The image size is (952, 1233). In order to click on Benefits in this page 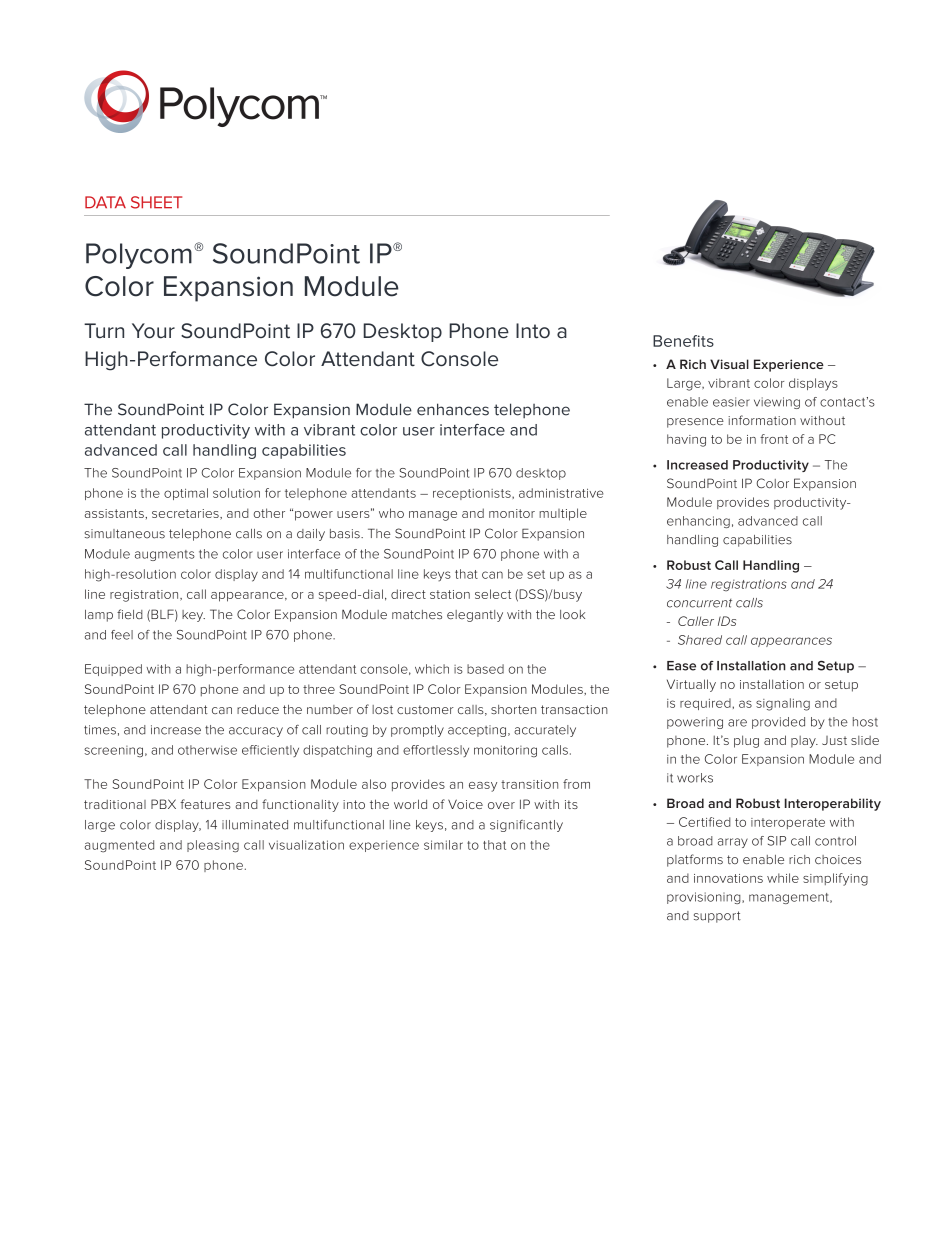, I will do `click(683, 341)`.
